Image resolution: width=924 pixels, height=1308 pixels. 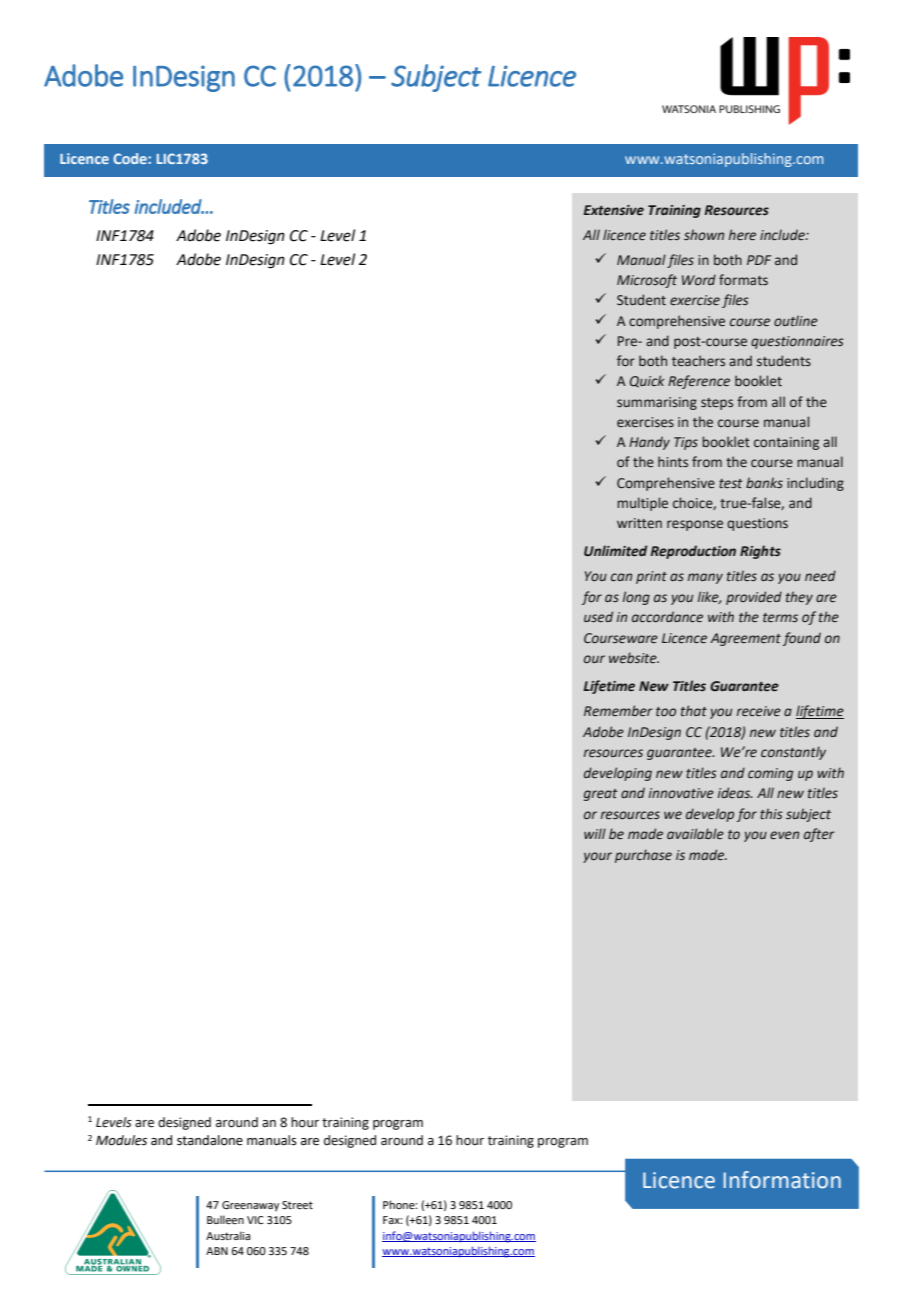 I want to click on Code, so click(x=131, y=158).
